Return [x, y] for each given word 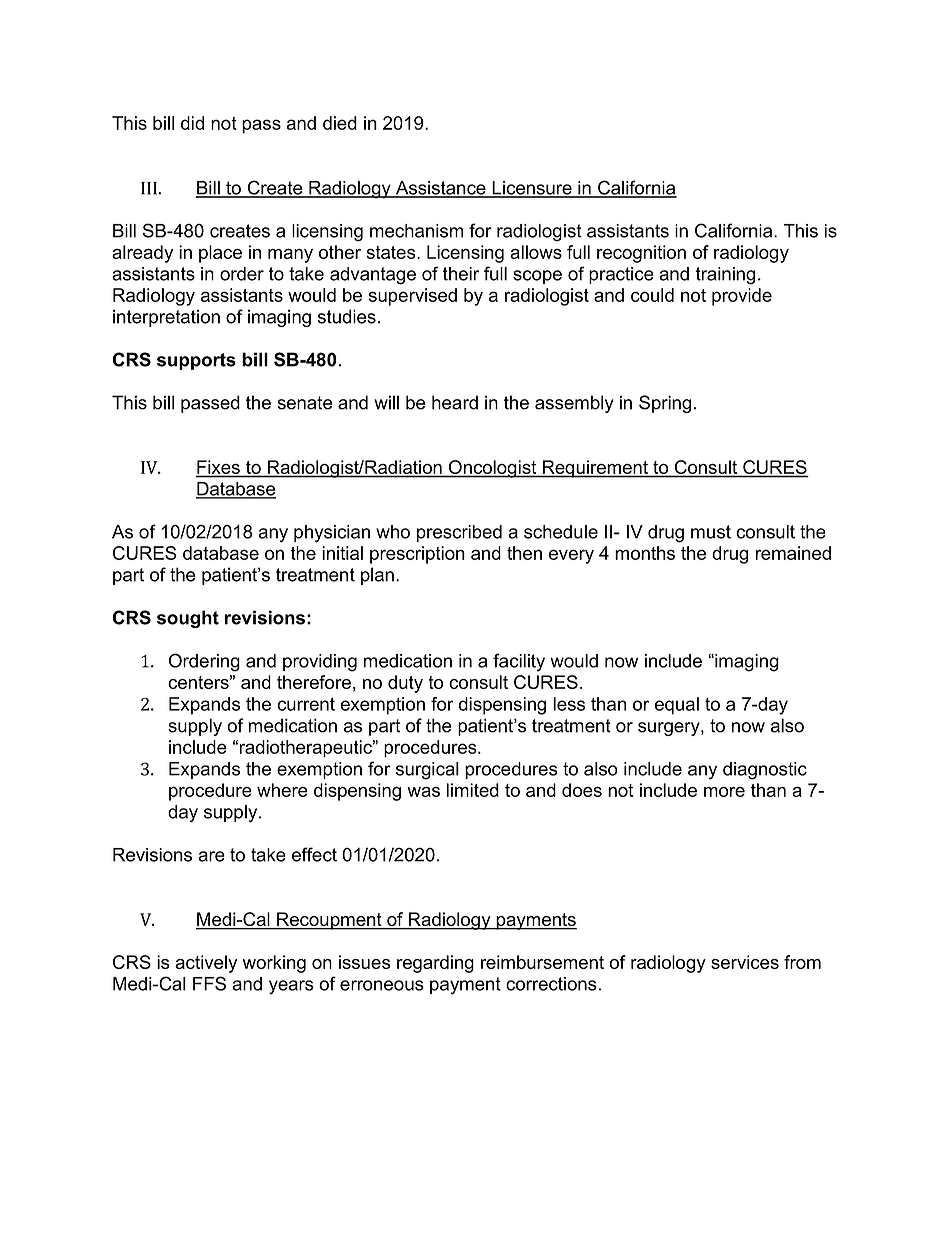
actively [206, 964]
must [711, 532]
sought [188, 619]
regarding [435, 964]
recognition [641, 254]
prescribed [459, 533]
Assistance [441, 189]
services [745, 962]
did [192, 123]
